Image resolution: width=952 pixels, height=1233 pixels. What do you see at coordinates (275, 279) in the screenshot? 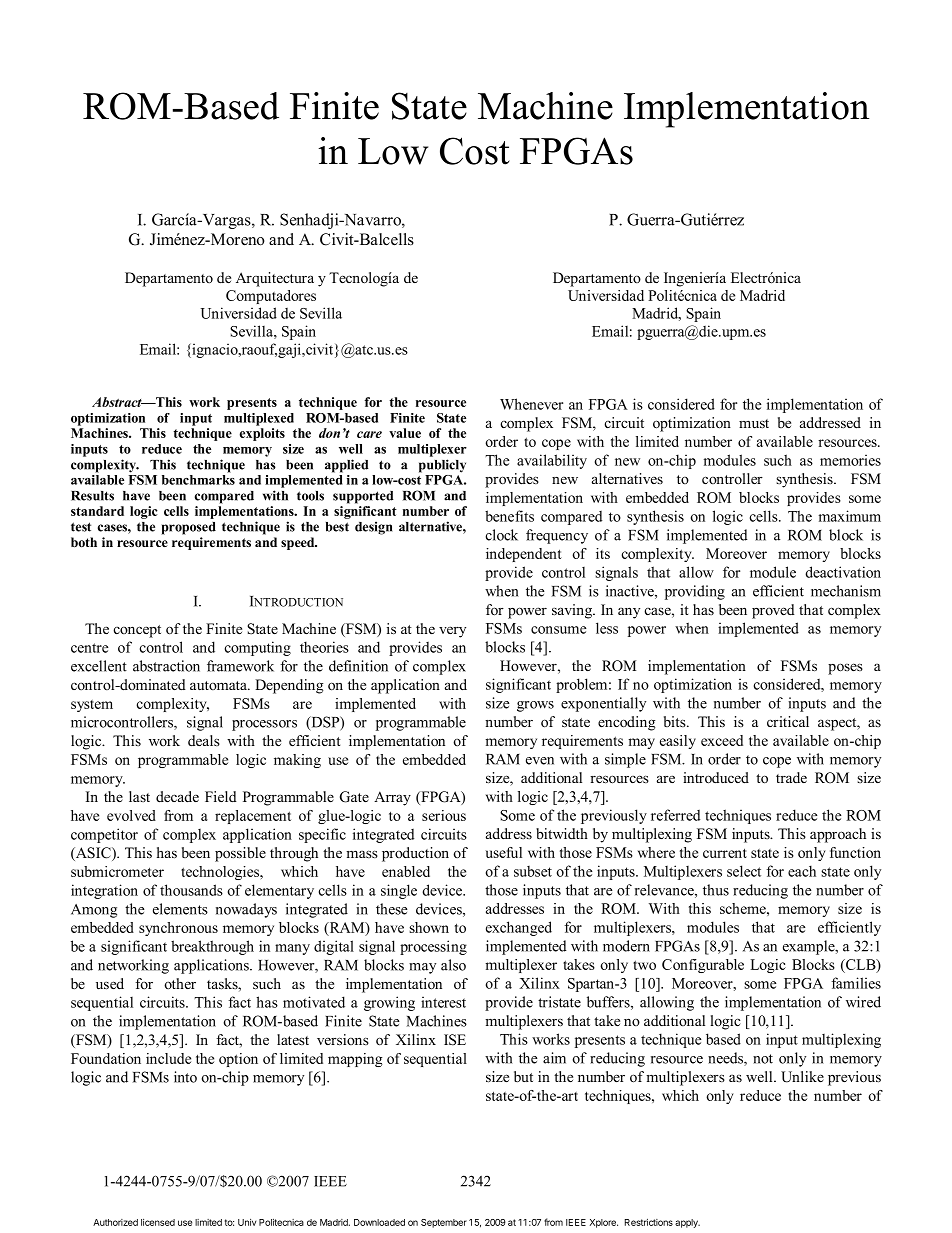
I see `Arquitectura` at bounding box center [275, 279].
